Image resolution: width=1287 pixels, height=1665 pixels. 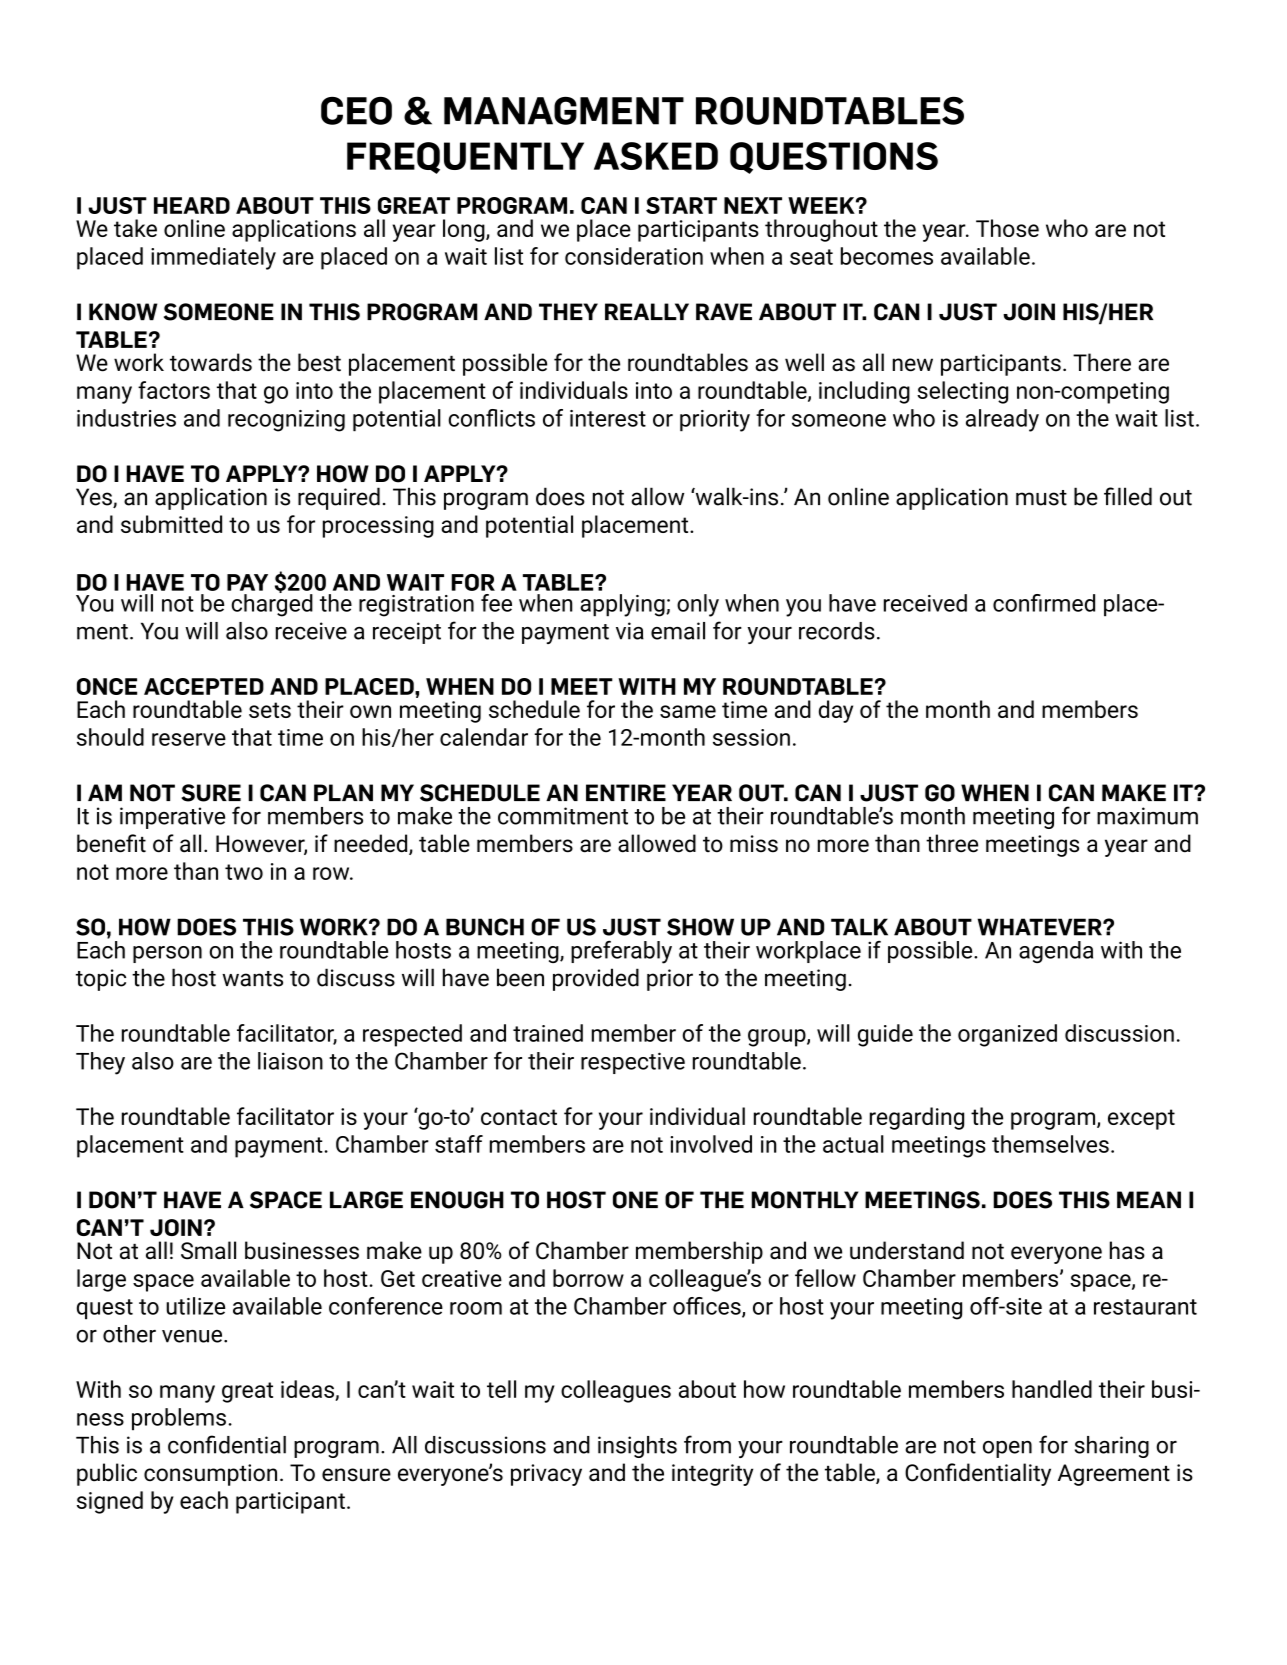 What do you see at coordinates (1044, 603) in the page?
I see `confirmed` at bounding box center [1044, 603].
